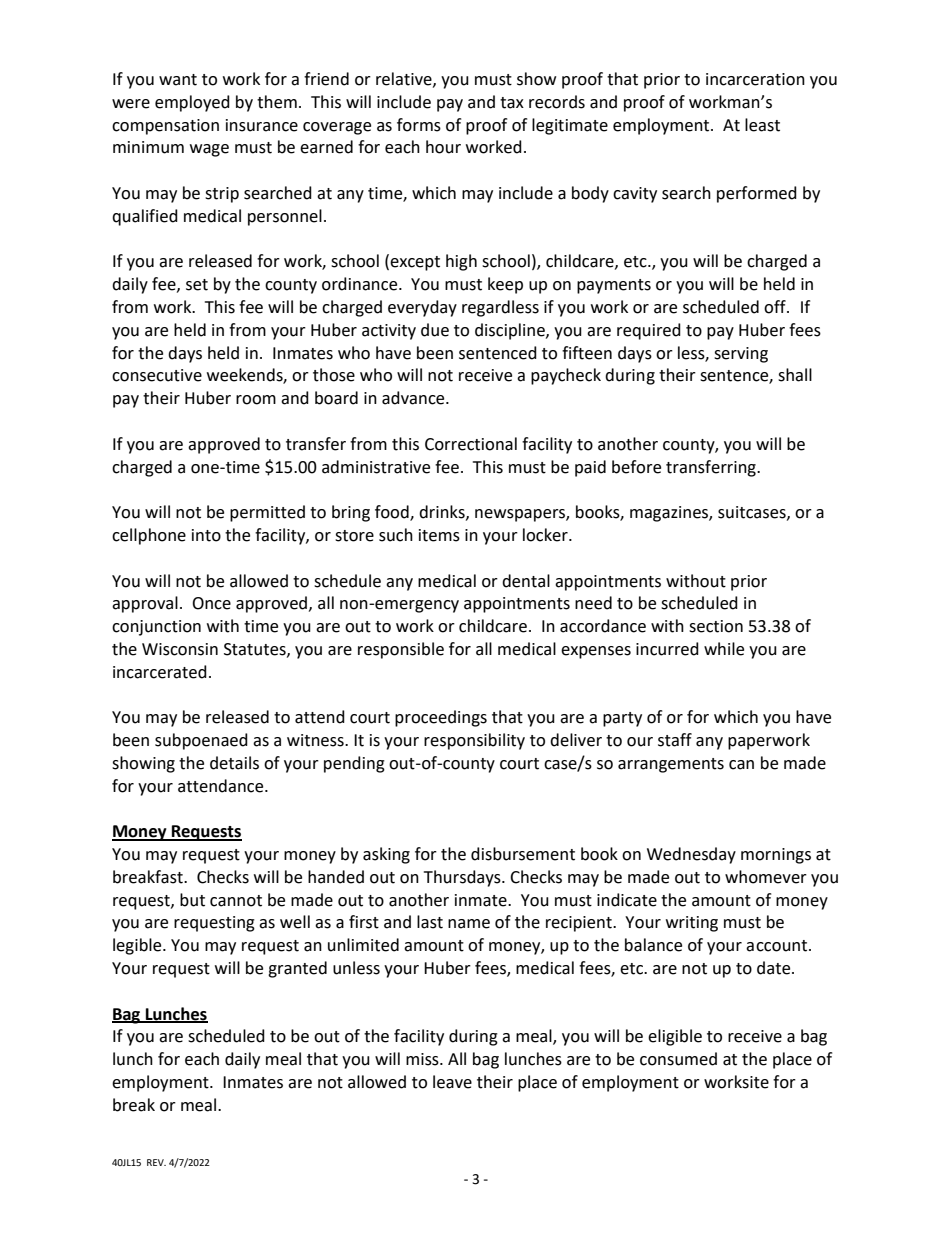 Image resolution: width=952 pixels, height=1233 pixels. What do you see at coordinates (192, 103) in the image?
I see `employed` at bounding box center [192, 103].
